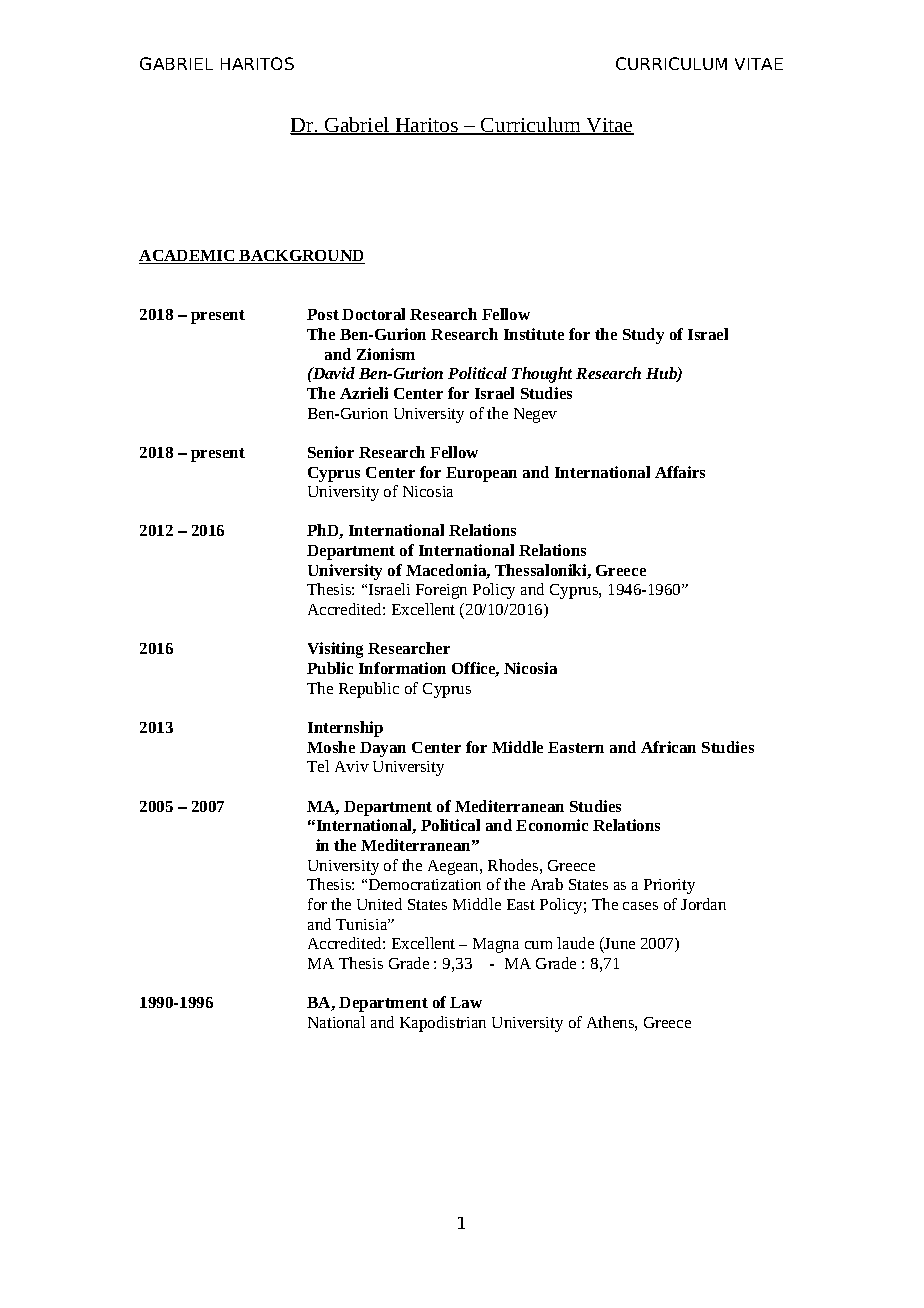  What do you see at coordinates (335, 650) in the page?
I see `Visiting` at bounding box center [335, 650].
